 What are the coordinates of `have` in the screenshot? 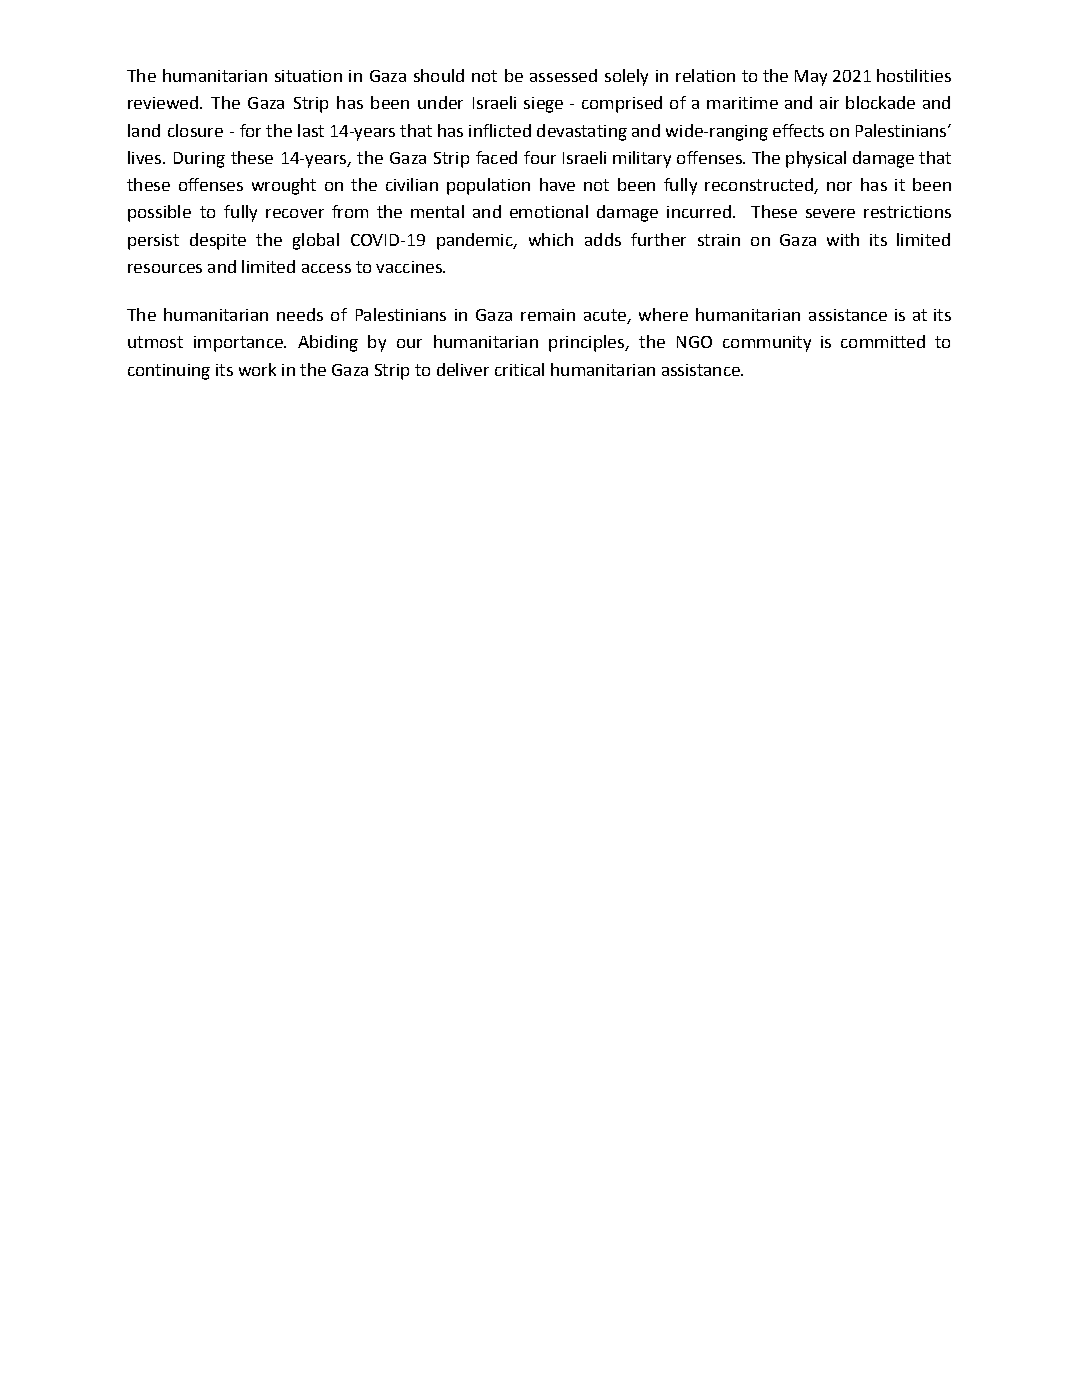 It's located at (557, 184).
